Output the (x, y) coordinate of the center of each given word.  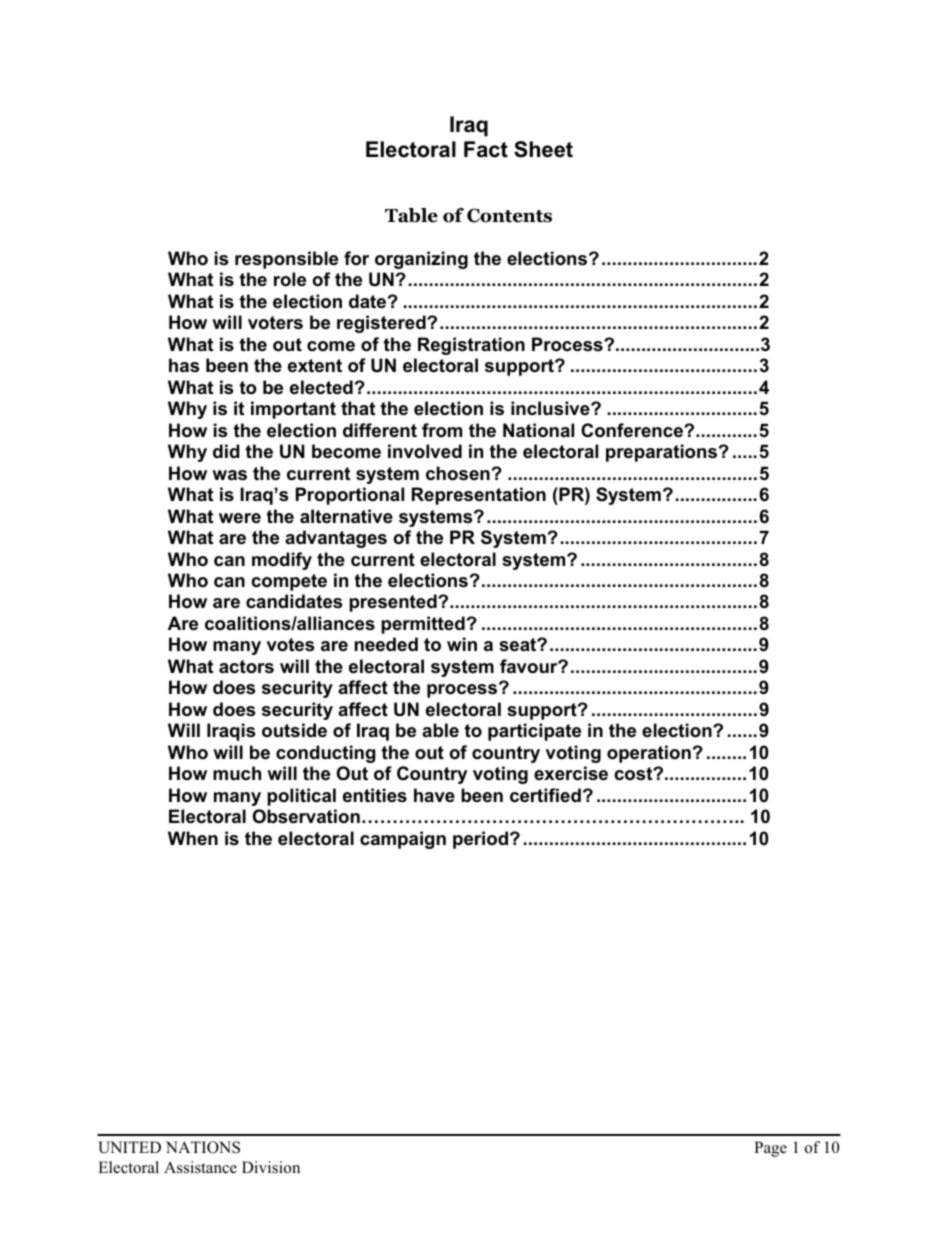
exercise (571, 773)
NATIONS (203, 1147)
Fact (486, 149)
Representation (479, 496)
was (229, 475)
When (193, 838)
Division (271, 1167)
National (538, 430)
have (434, 795)
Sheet (543, 149)
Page (770, 1149)
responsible (286, 260)
